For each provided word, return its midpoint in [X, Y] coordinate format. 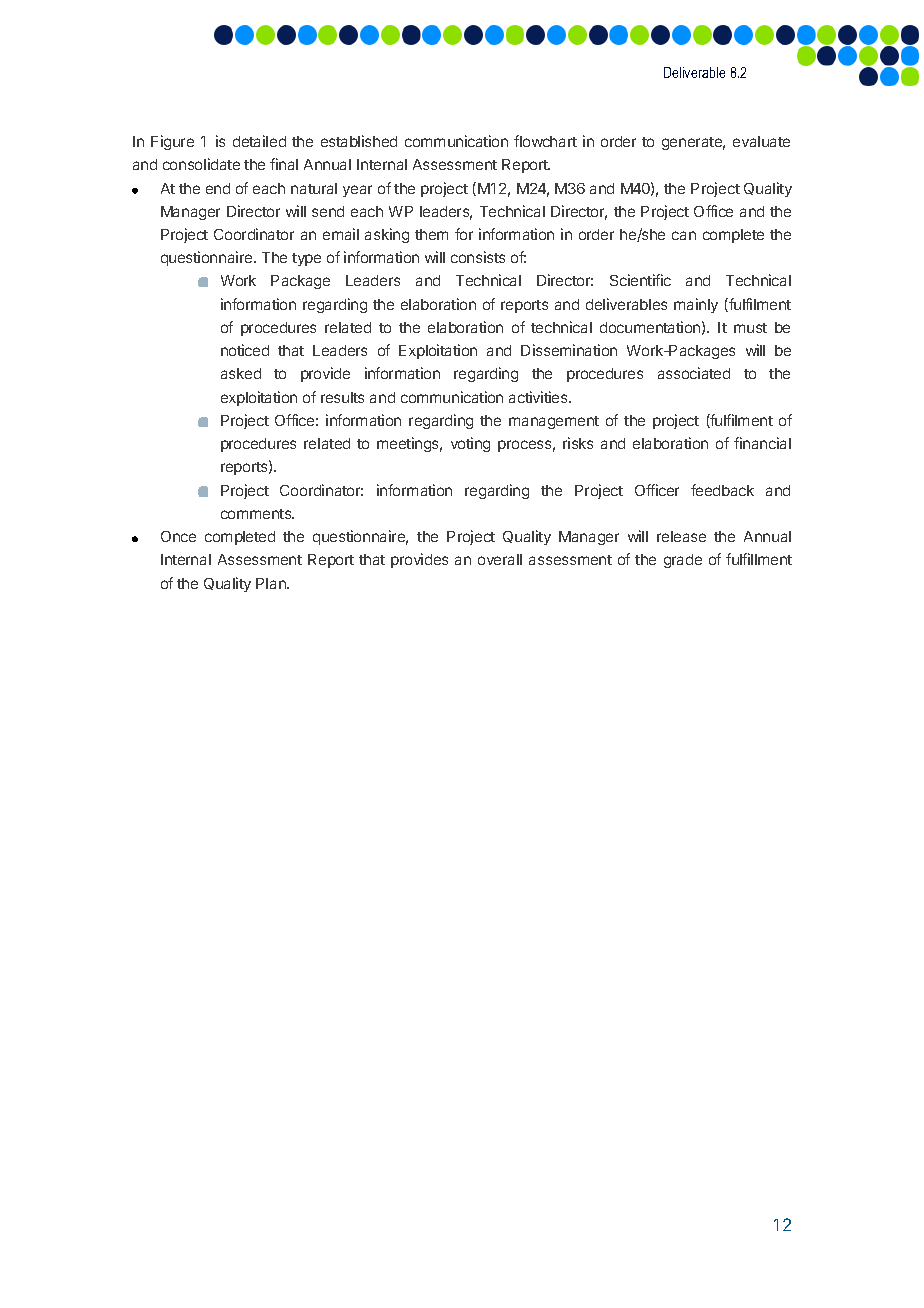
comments [257, 514]
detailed [259, 141]
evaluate [761, 141]
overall [500, 559]
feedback [722, 490]
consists [478, 257]
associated [694, 373]
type [306, 259]
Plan [272, 583]
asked [241, 373]
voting [470, 444]
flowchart [545, 141]
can [684, 235]
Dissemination [569, 350]
